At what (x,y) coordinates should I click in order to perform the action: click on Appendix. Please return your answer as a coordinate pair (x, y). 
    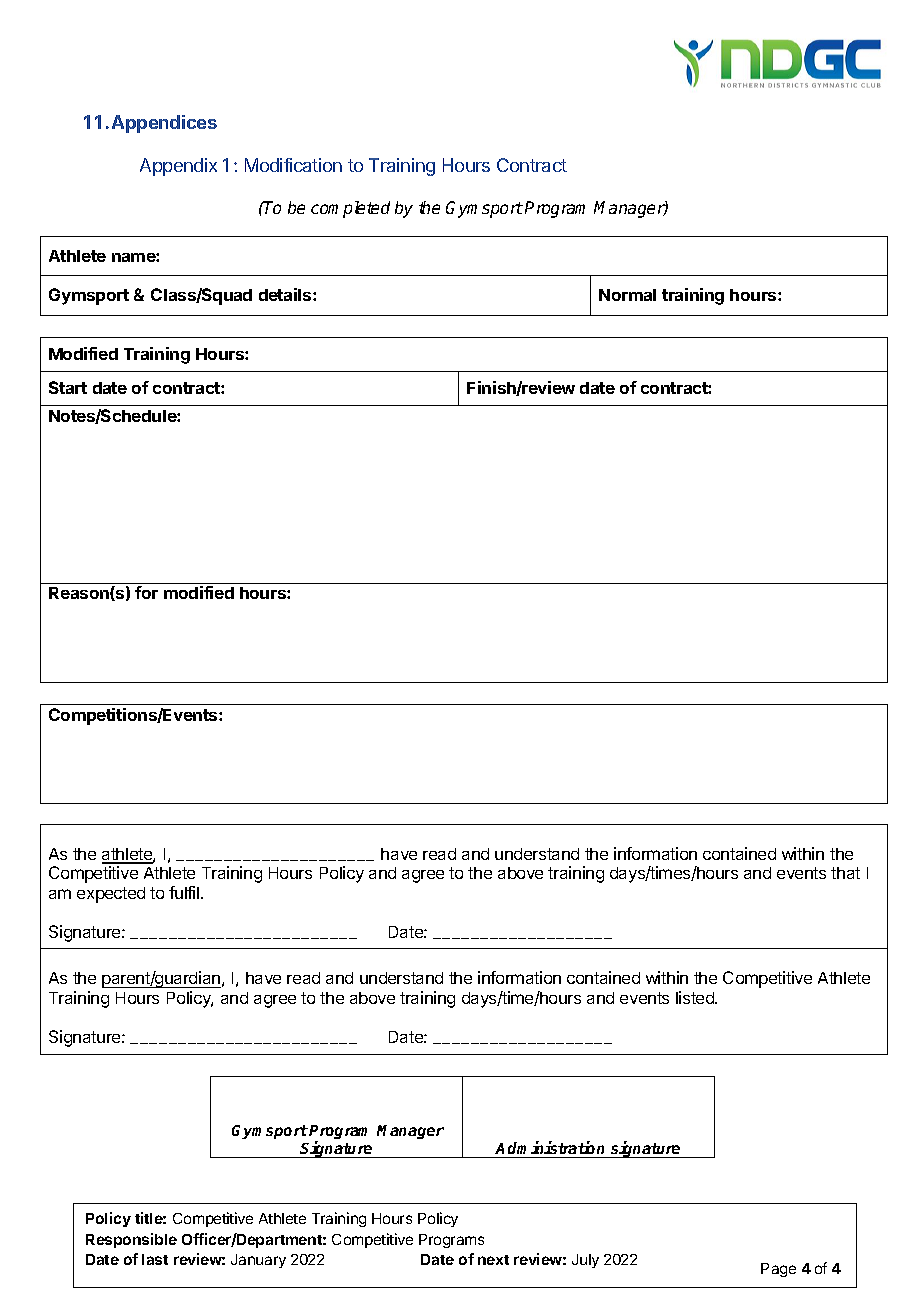
    Looking at the image, I should click on (178, 167).
